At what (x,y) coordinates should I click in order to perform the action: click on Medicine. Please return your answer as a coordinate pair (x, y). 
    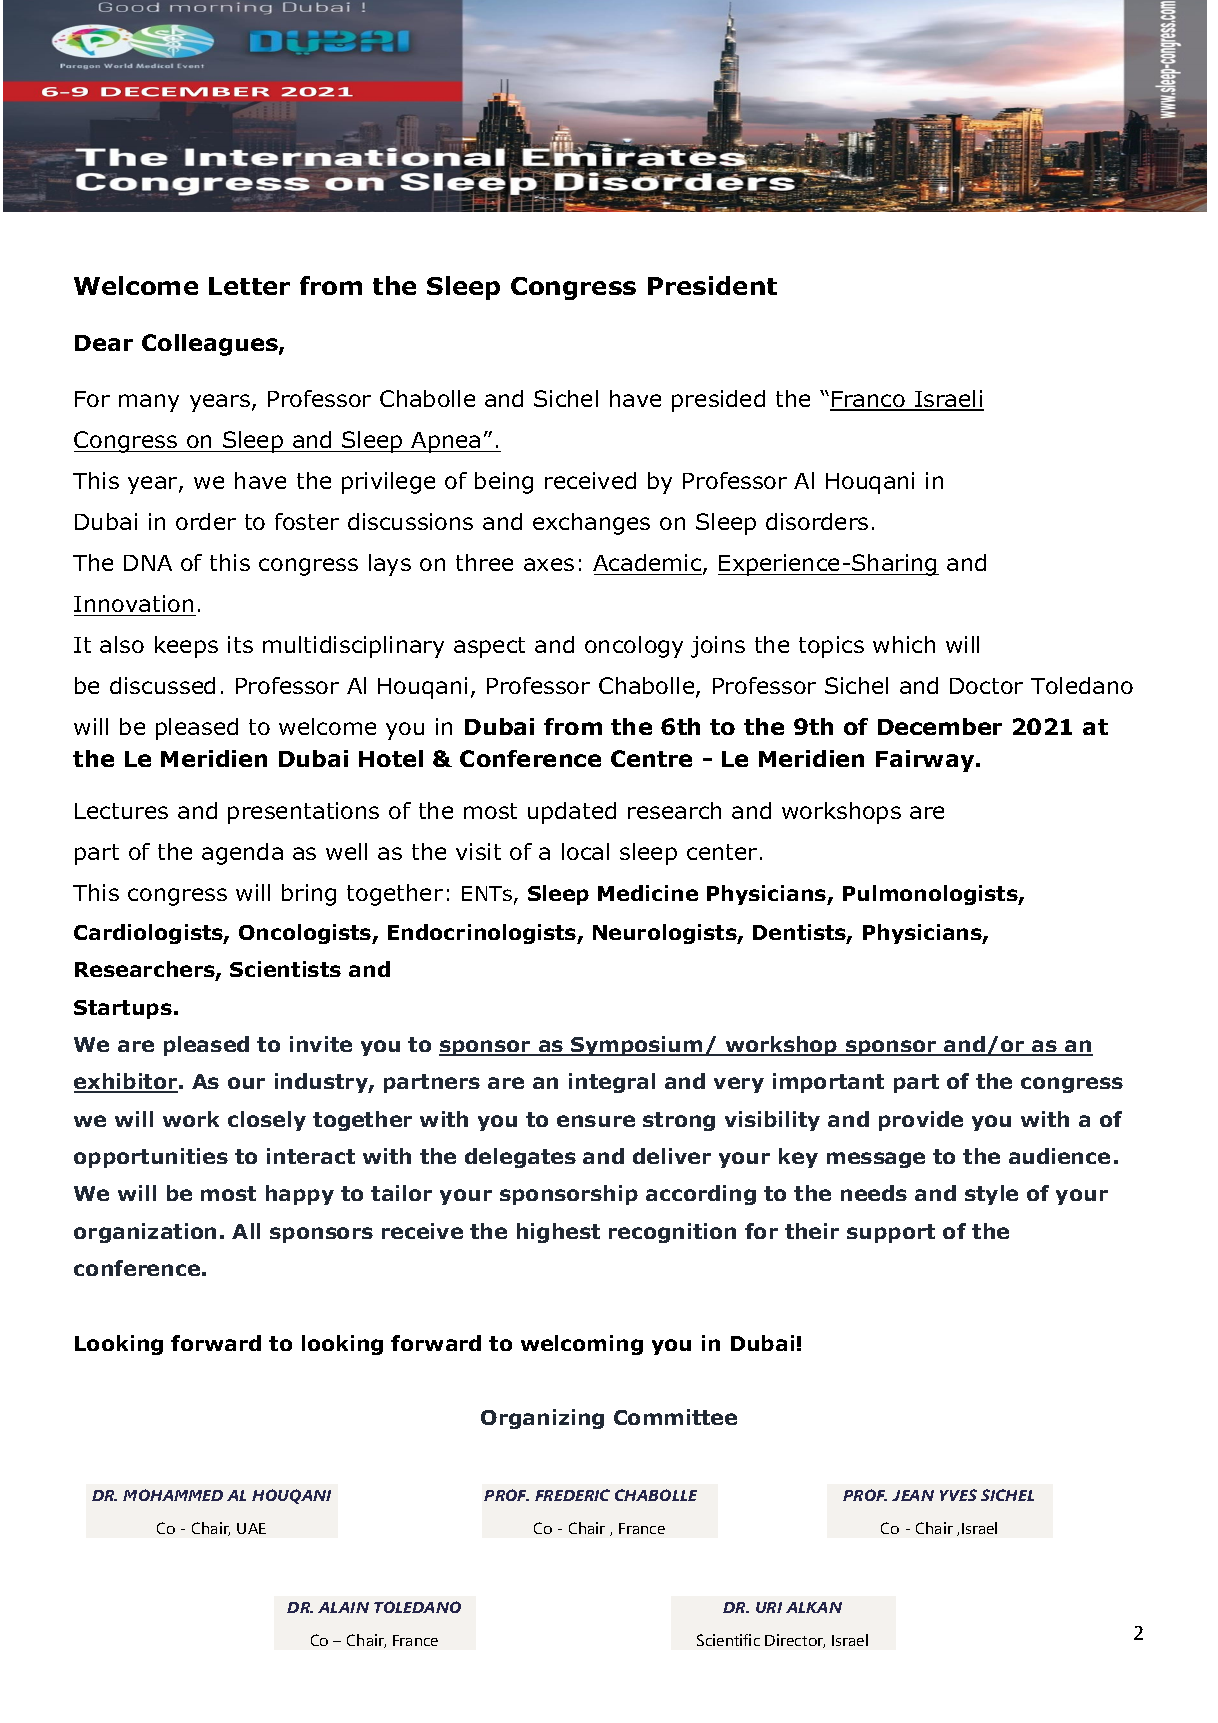
    Looking at the image, I should click on (648, 893).
